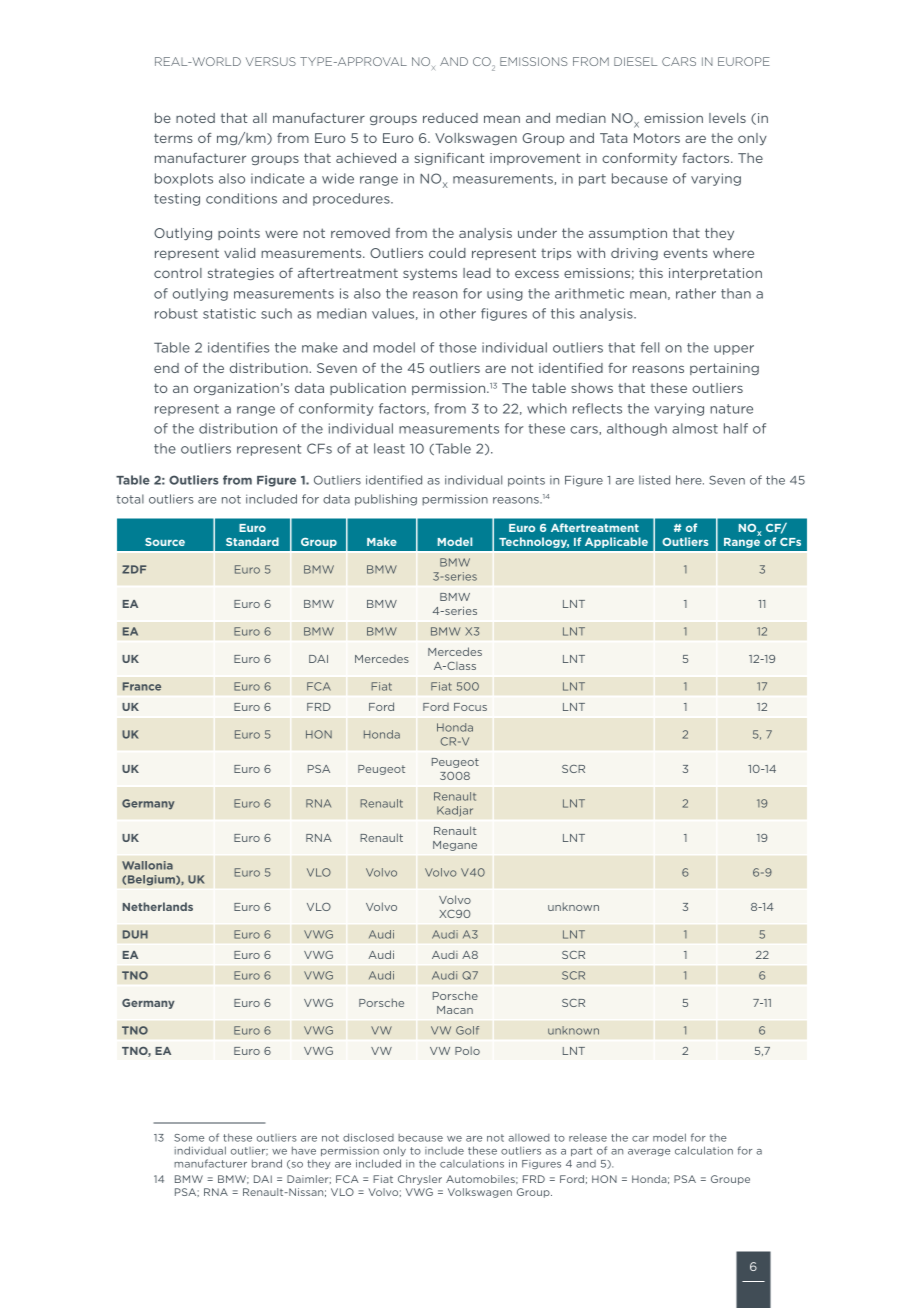 The width and height of the image is (924, 1308). I want to click on reduced, so click(450, 118).
